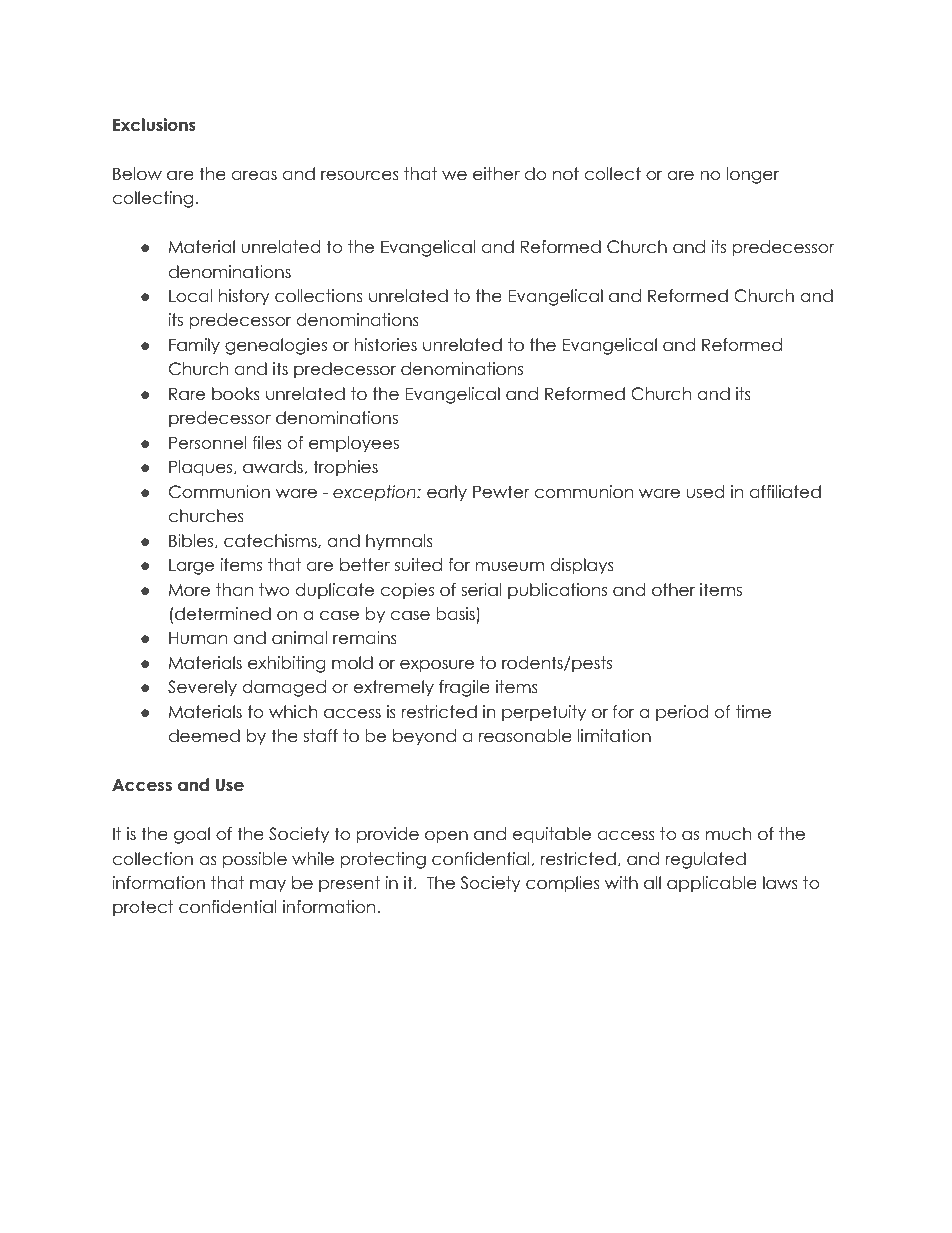  I want to click on Local, so click(190, 296).
